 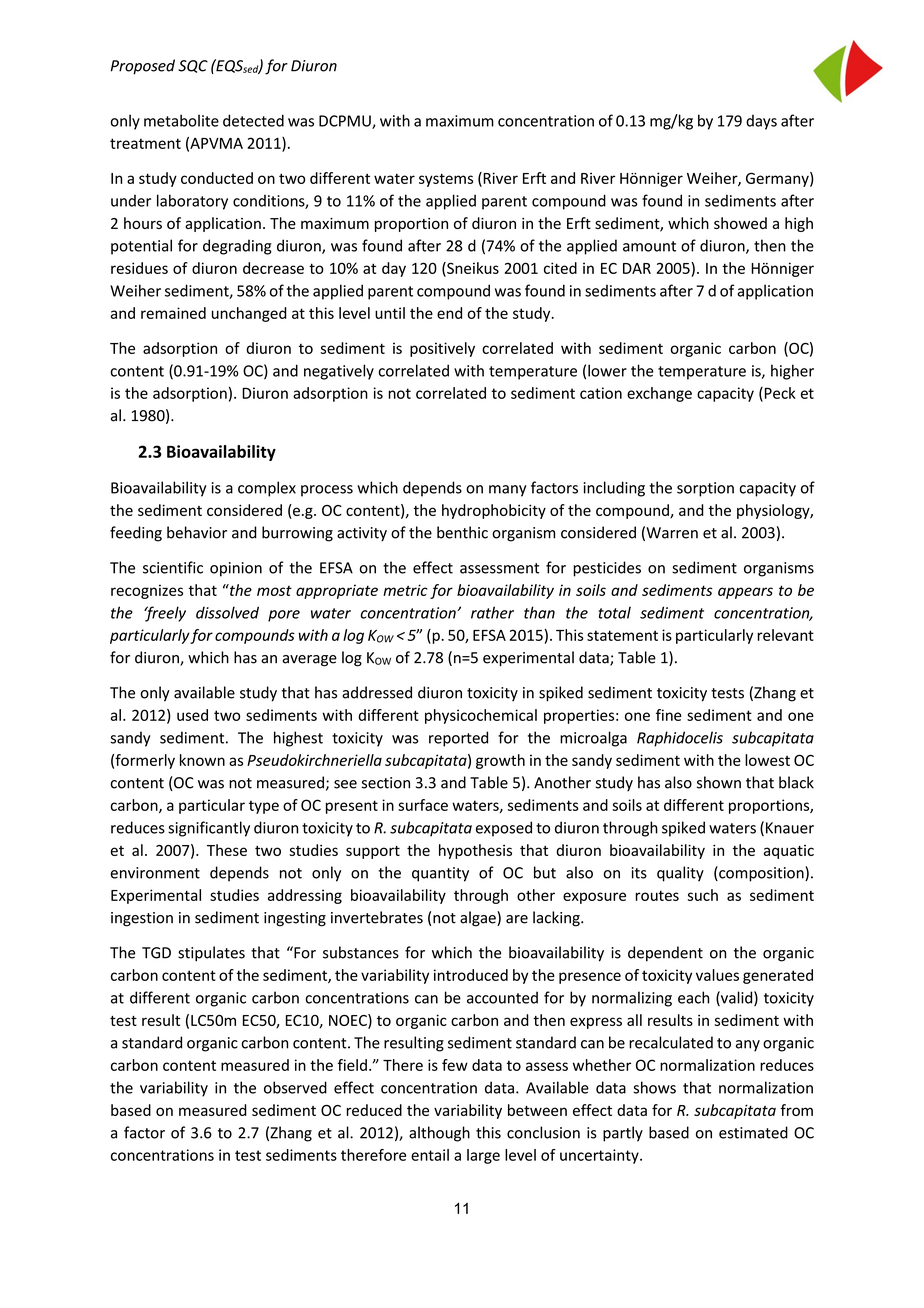 What do you see at coordinates (500, 761) in the screenshot?
I see `growth` at bounding box center [500, 761].
